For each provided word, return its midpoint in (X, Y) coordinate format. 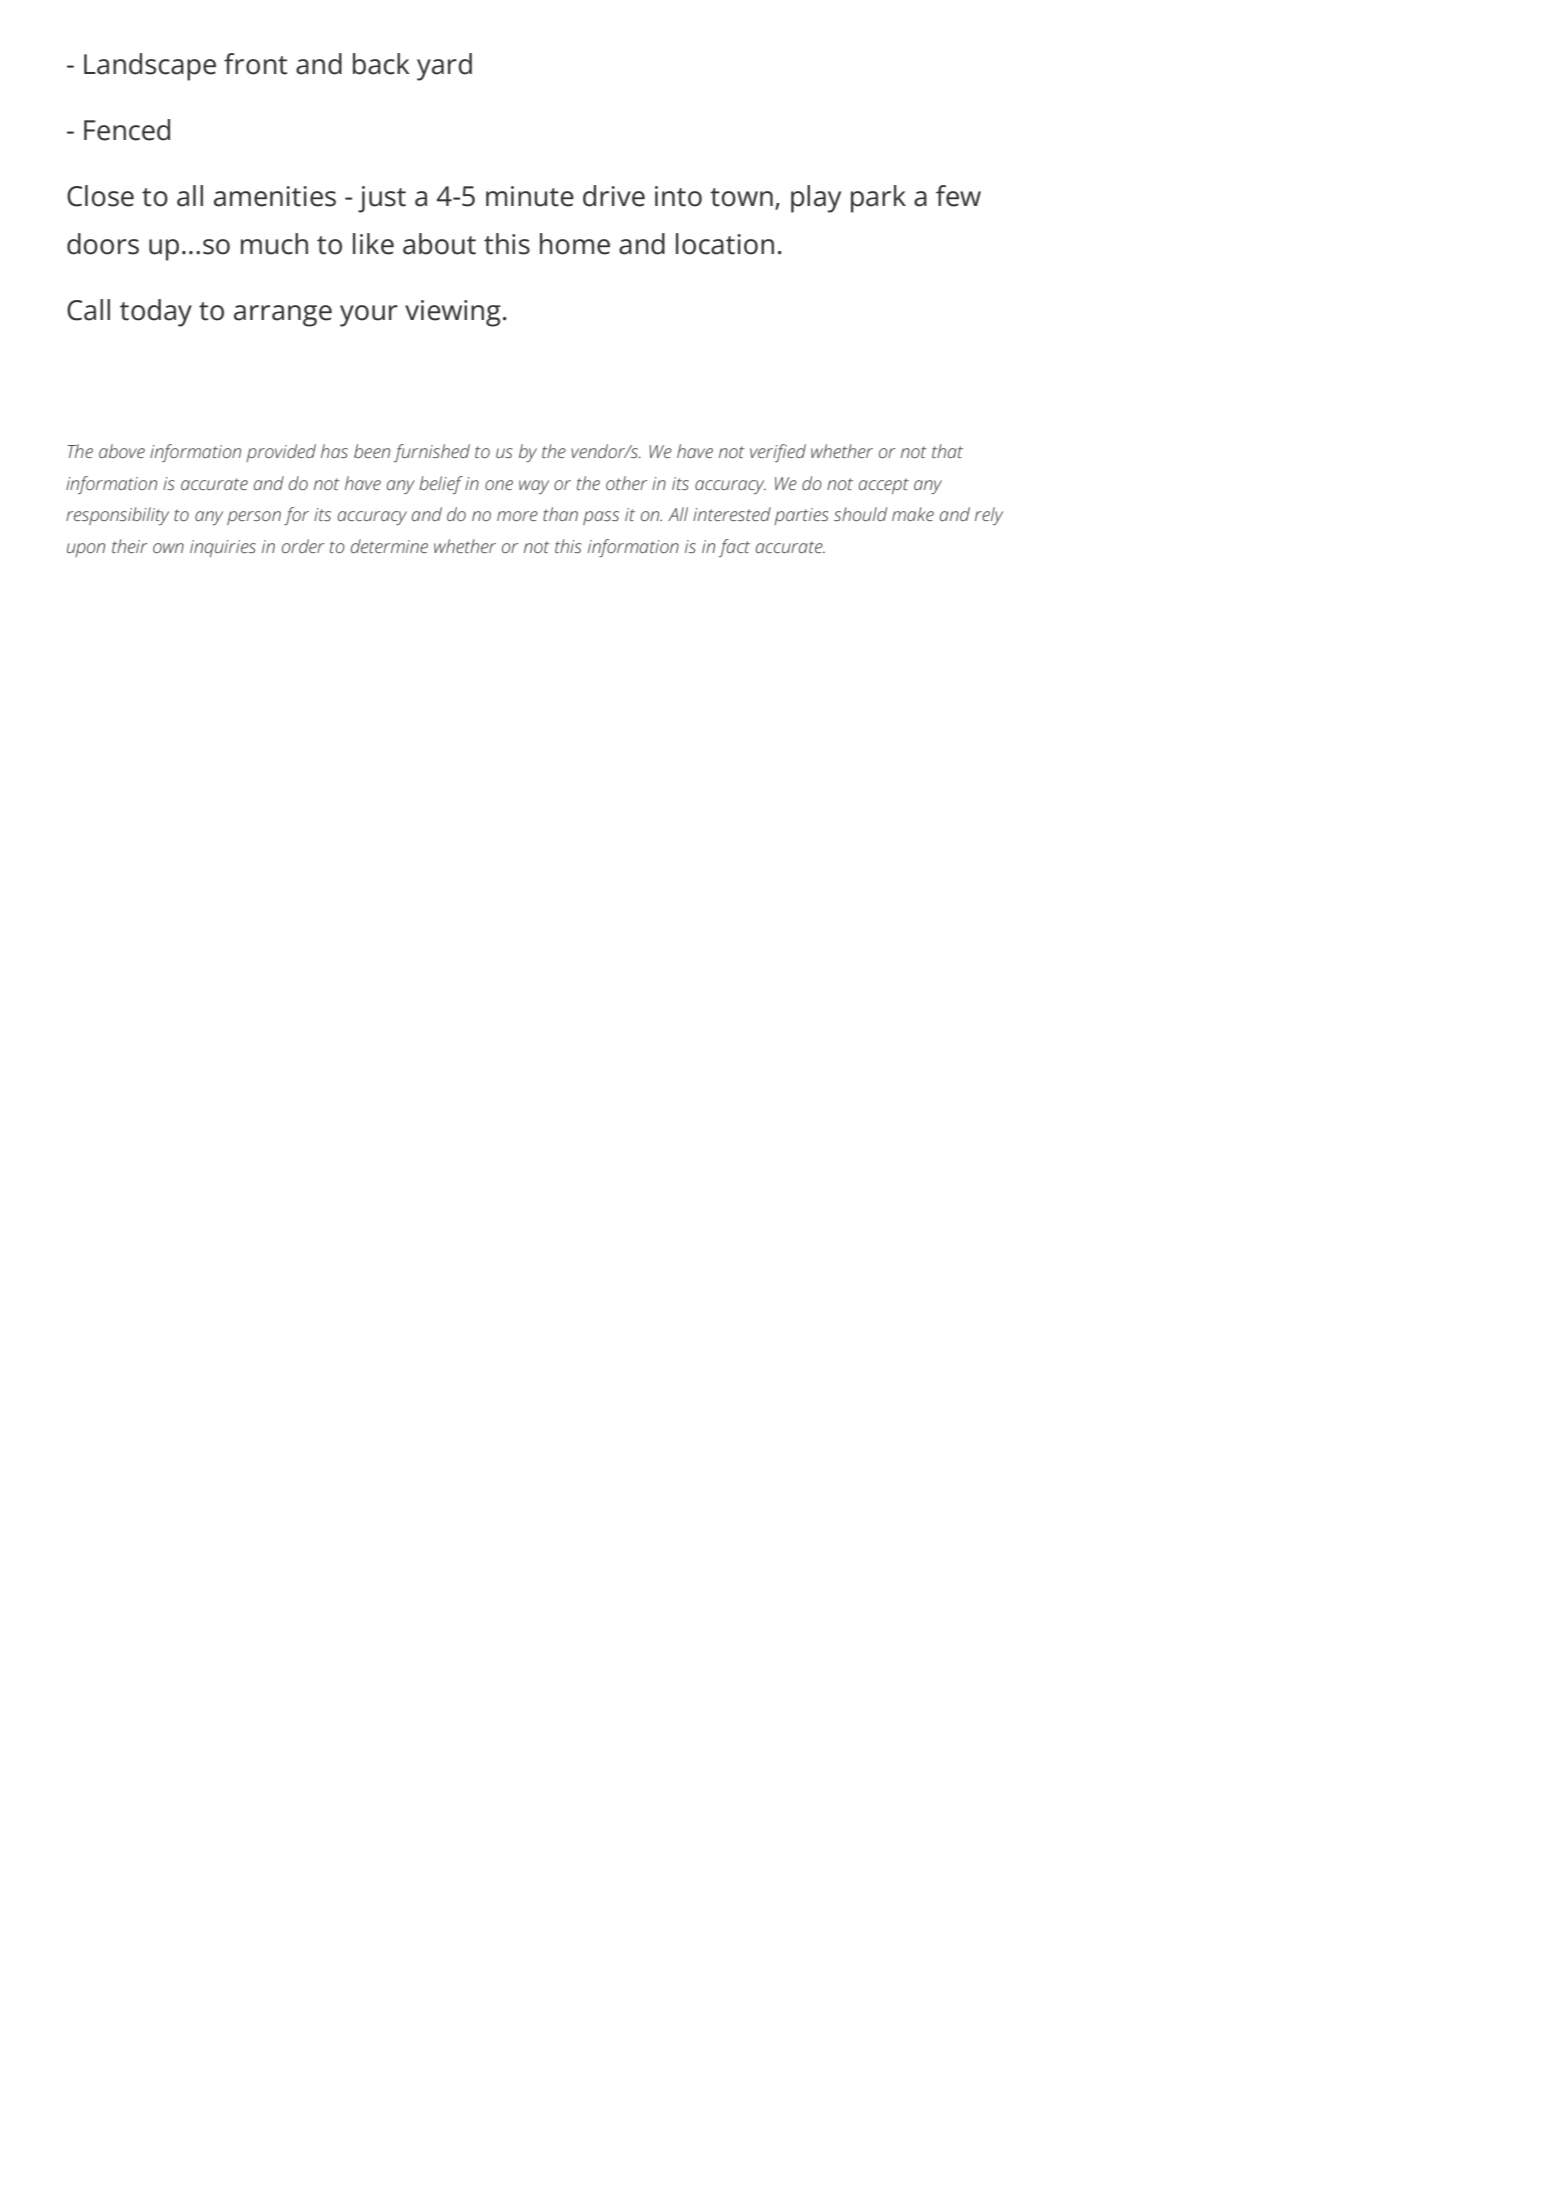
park (878, 199)
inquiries (223, 548)
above (122, 451)
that (947, 451)
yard (444, 67)
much (274, 244)
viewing (453, 313)
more (517, 516)
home (575, 244)
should (860, 514)
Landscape (150, 67)
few (958, 196)
